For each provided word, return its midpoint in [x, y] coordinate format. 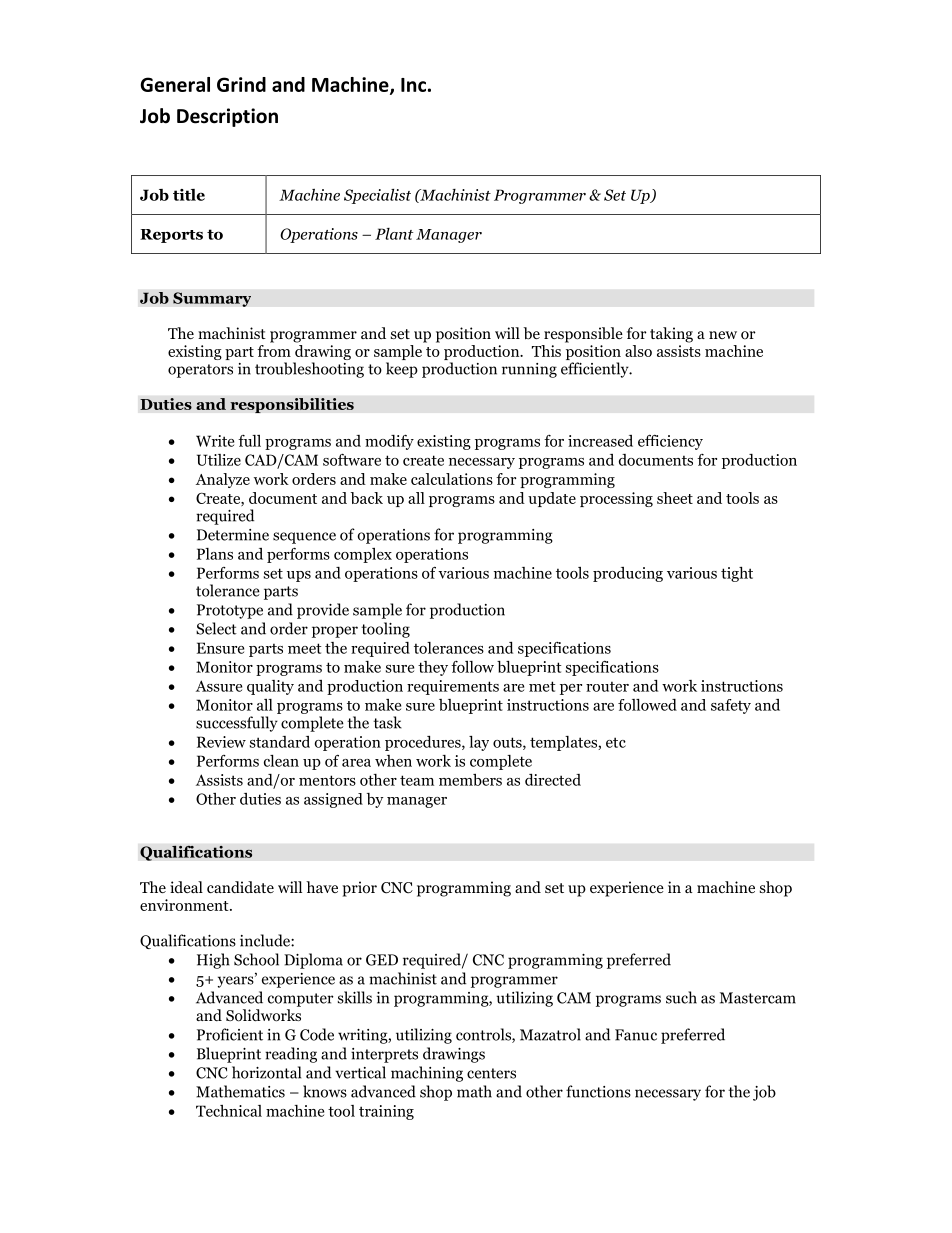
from [274, 349]
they [433, 668]
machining [427, 1074]
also [638, 351]
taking [671, 335]
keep [402, 370]
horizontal [266, 1072]
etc [616, 742]
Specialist [377, 196]
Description [227, 117]
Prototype [230, 611]
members [470, 780]
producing [628, 574]
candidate [240, 887]
